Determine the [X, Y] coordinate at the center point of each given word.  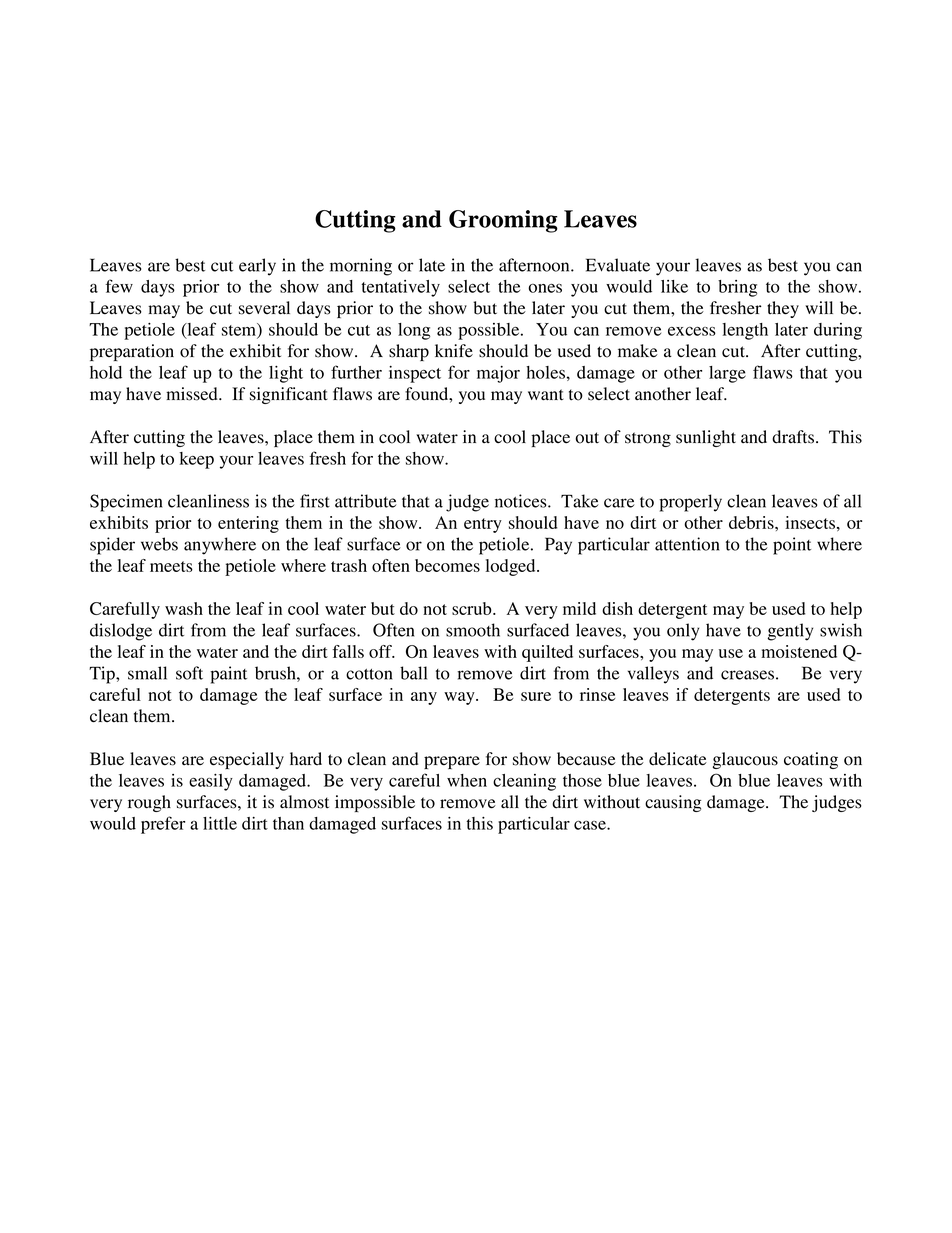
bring [737, 288]
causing [673, 803]
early [257, 267]
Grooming [503, 221]
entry [483, 525]
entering [248, 524]
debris [752, 522]
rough [149, 803]
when [467, 780]
